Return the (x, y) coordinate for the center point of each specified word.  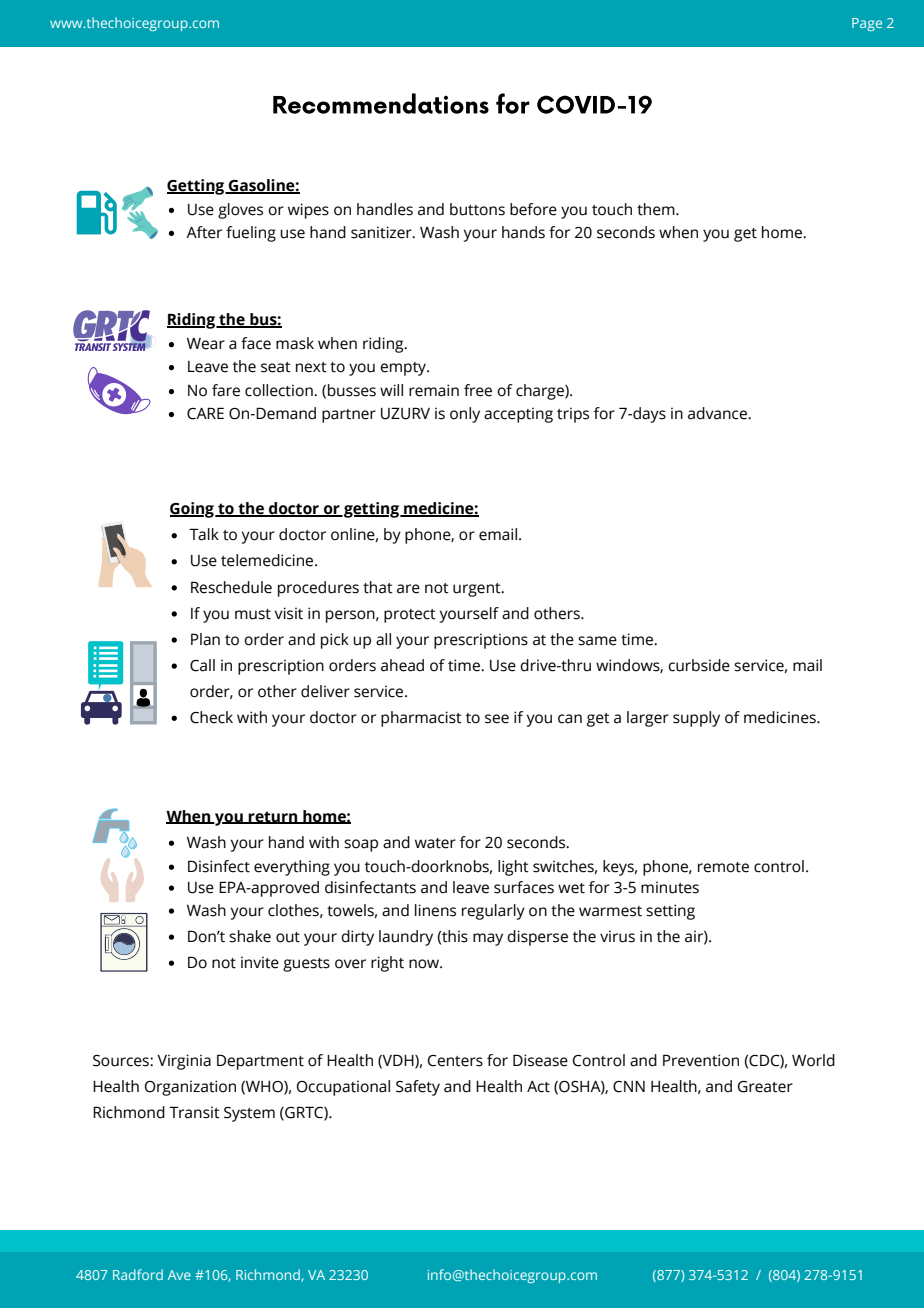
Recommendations (381, 103)
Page (867, 24)
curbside (699, 665)
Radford (138, 1274)
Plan (205, 639)
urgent (478, 590)
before (533, 209)
